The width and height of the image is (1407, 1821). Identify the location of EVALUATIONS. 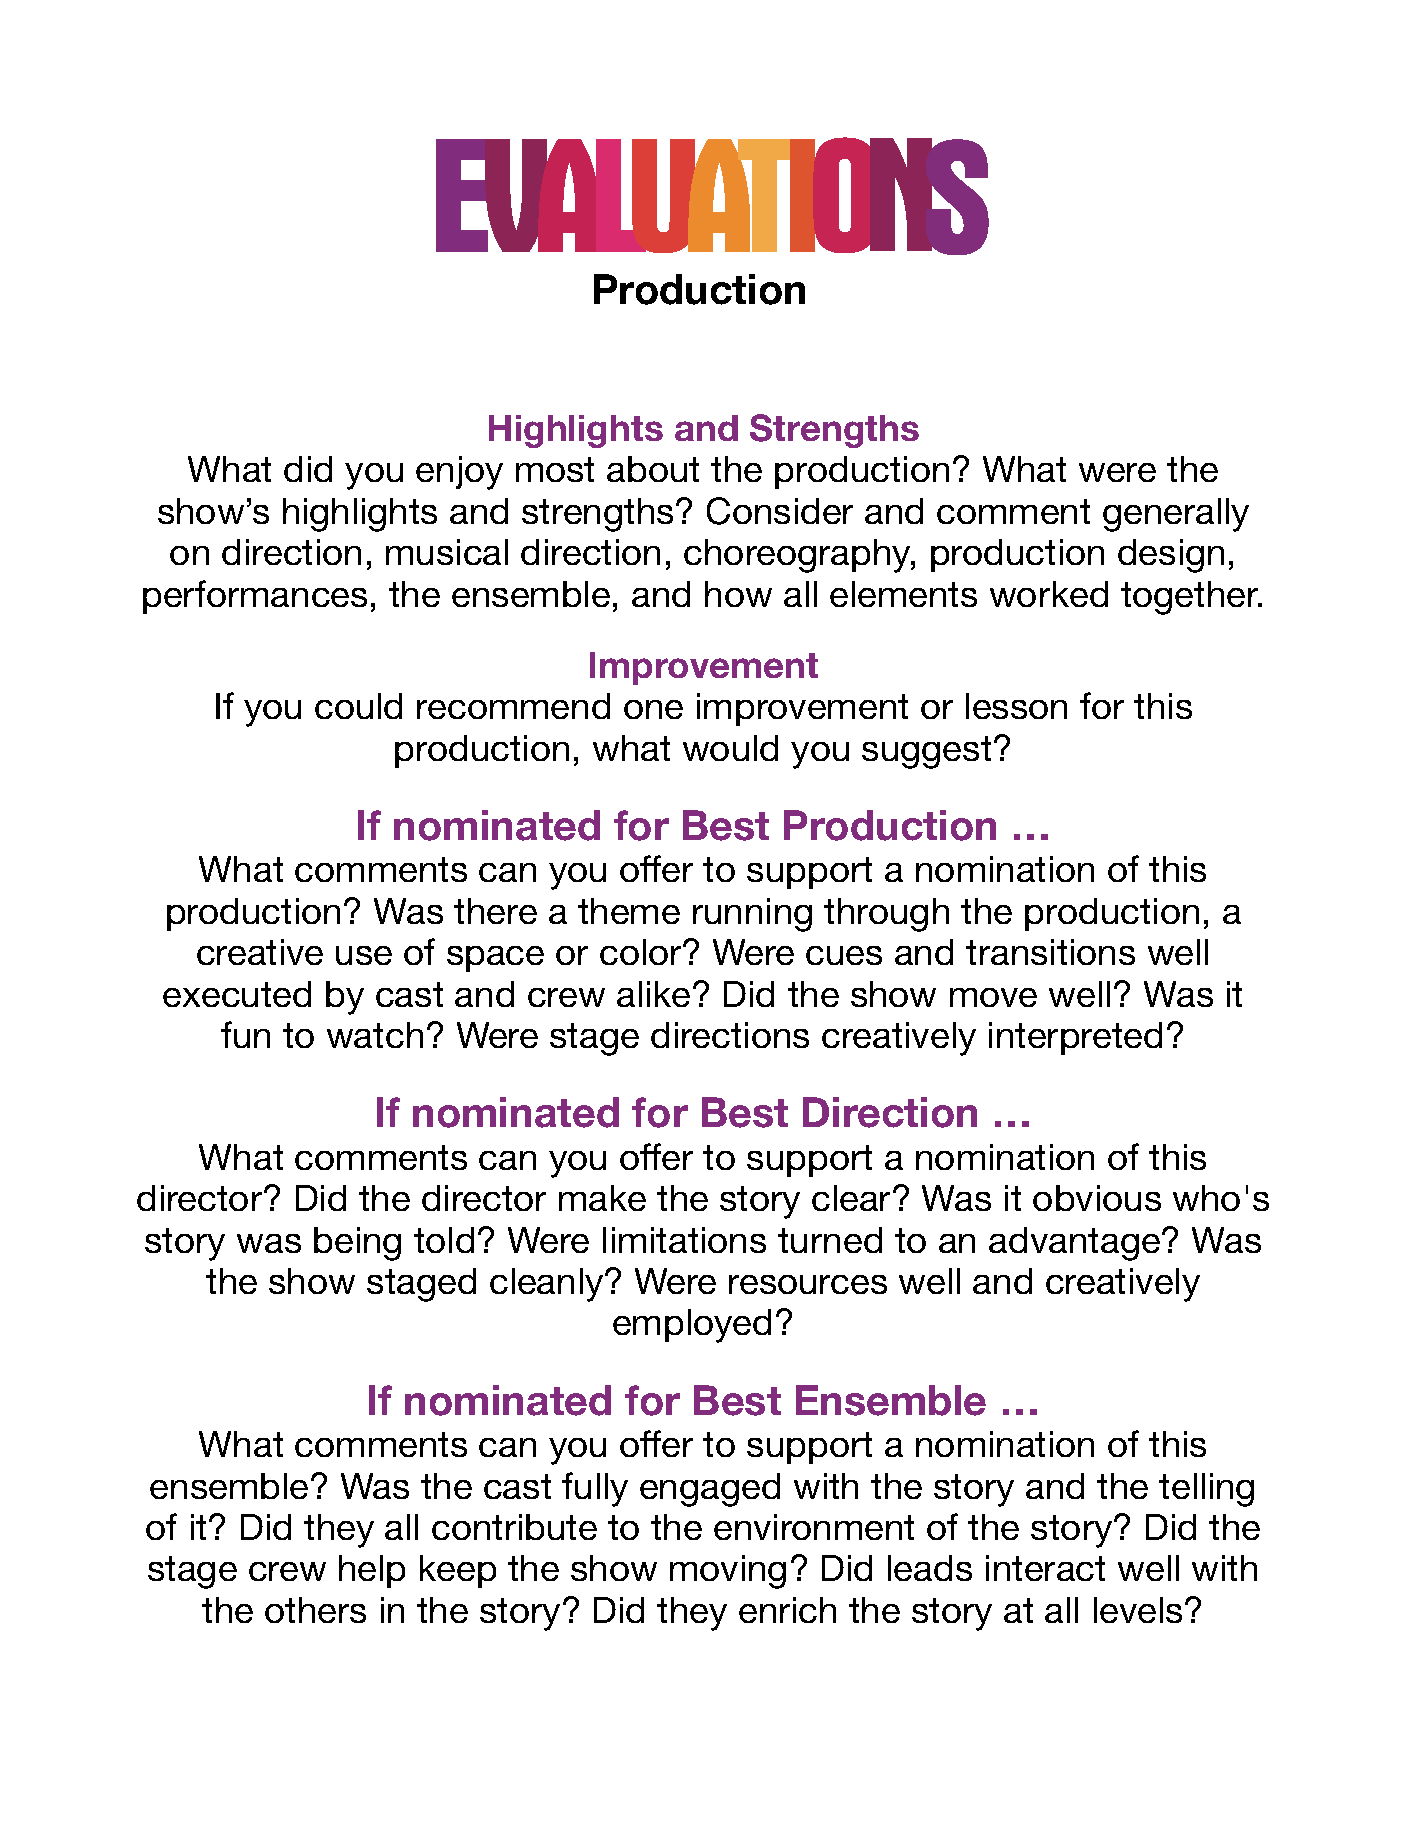
(712, 196).
